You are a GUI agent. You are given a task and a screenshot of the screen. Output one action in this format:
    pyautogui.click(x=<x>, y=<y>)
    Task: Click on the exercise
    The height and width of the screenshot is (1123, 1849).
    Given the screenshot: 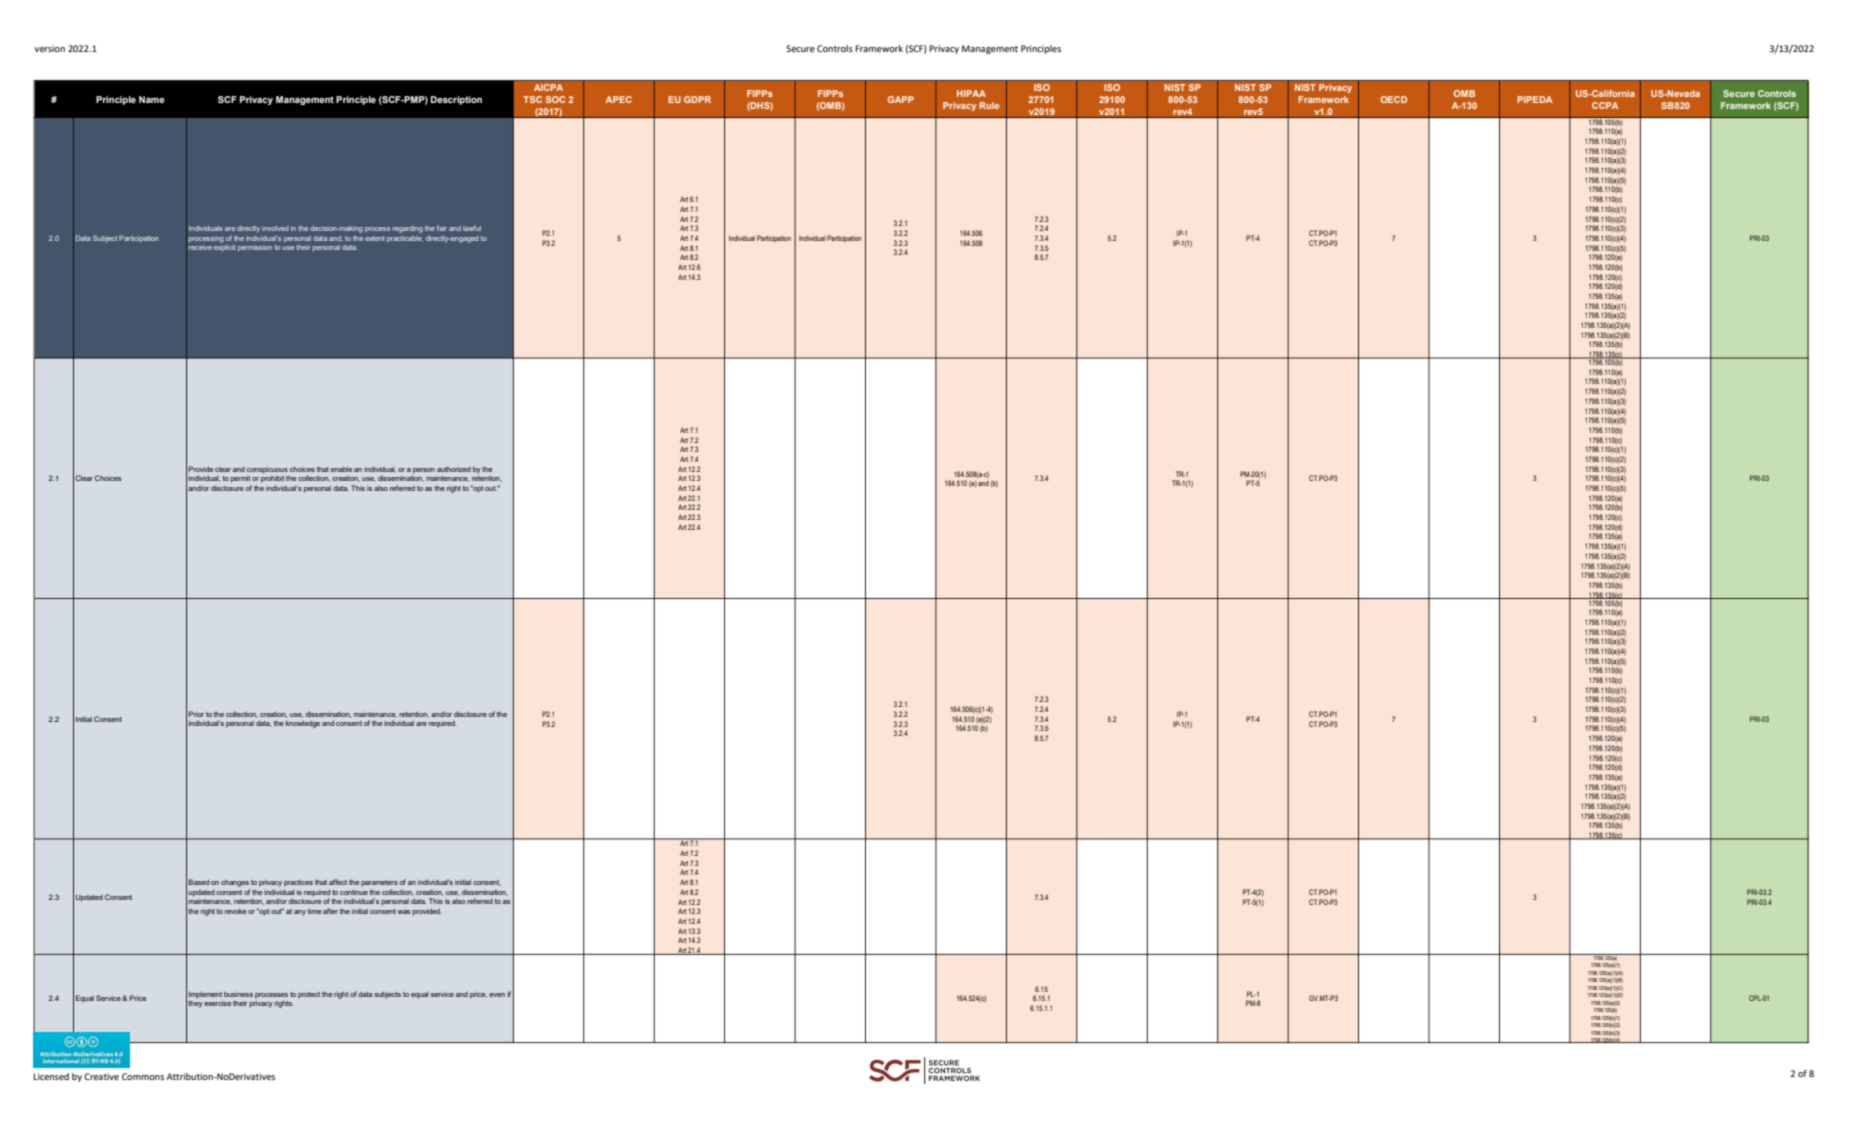 What is the action you would take?
    pyautogui.click(x=218, y=1004)
